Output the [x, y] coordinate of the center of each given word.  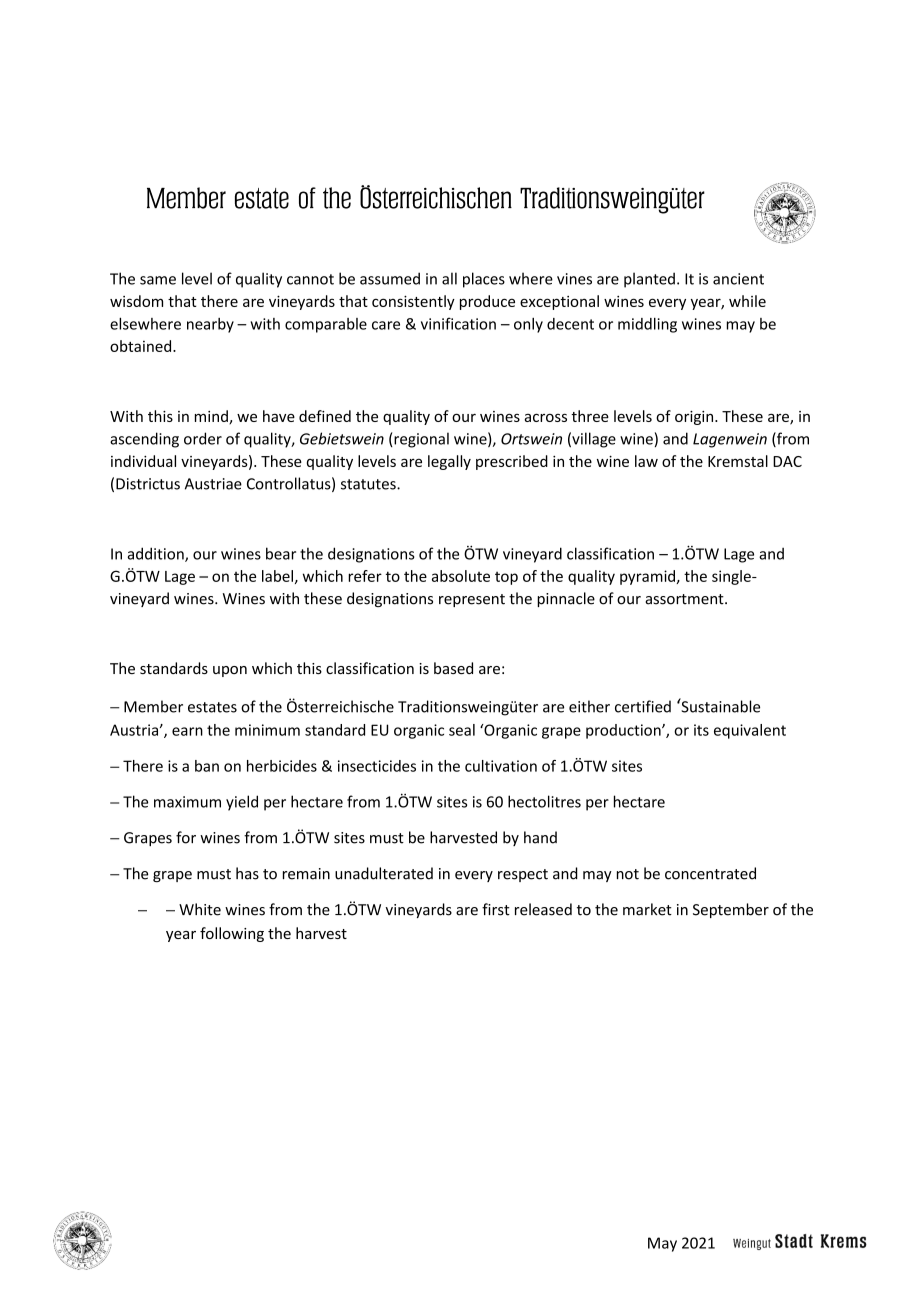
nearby [210, 325]
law [646, 461]
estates [212, 707]
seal [462, 730]
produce [487, 302]
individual [143, 461]
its [701, 730]
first [496, 909]
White [200, 909]
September [731, 910]
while [747, 301]
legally [449, 462]
